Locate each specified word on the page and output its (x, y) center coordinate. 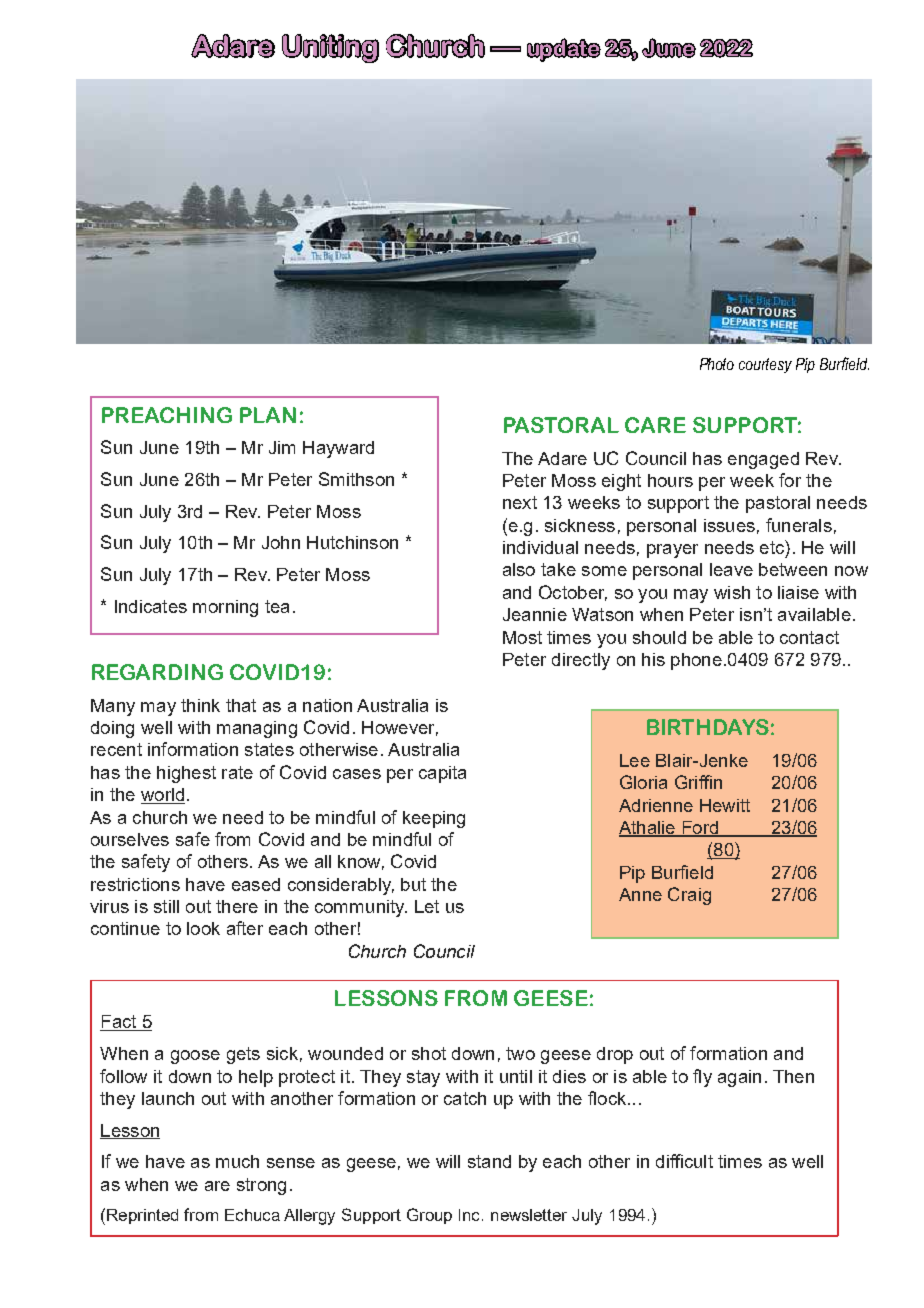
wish (732, 592)
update (564, 50)
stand (489, 1161)
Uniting (330, 48)
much (237, 1161)
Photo (717, 364)
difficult (684, 1161)
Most (522, 637)
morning (225, 608)
